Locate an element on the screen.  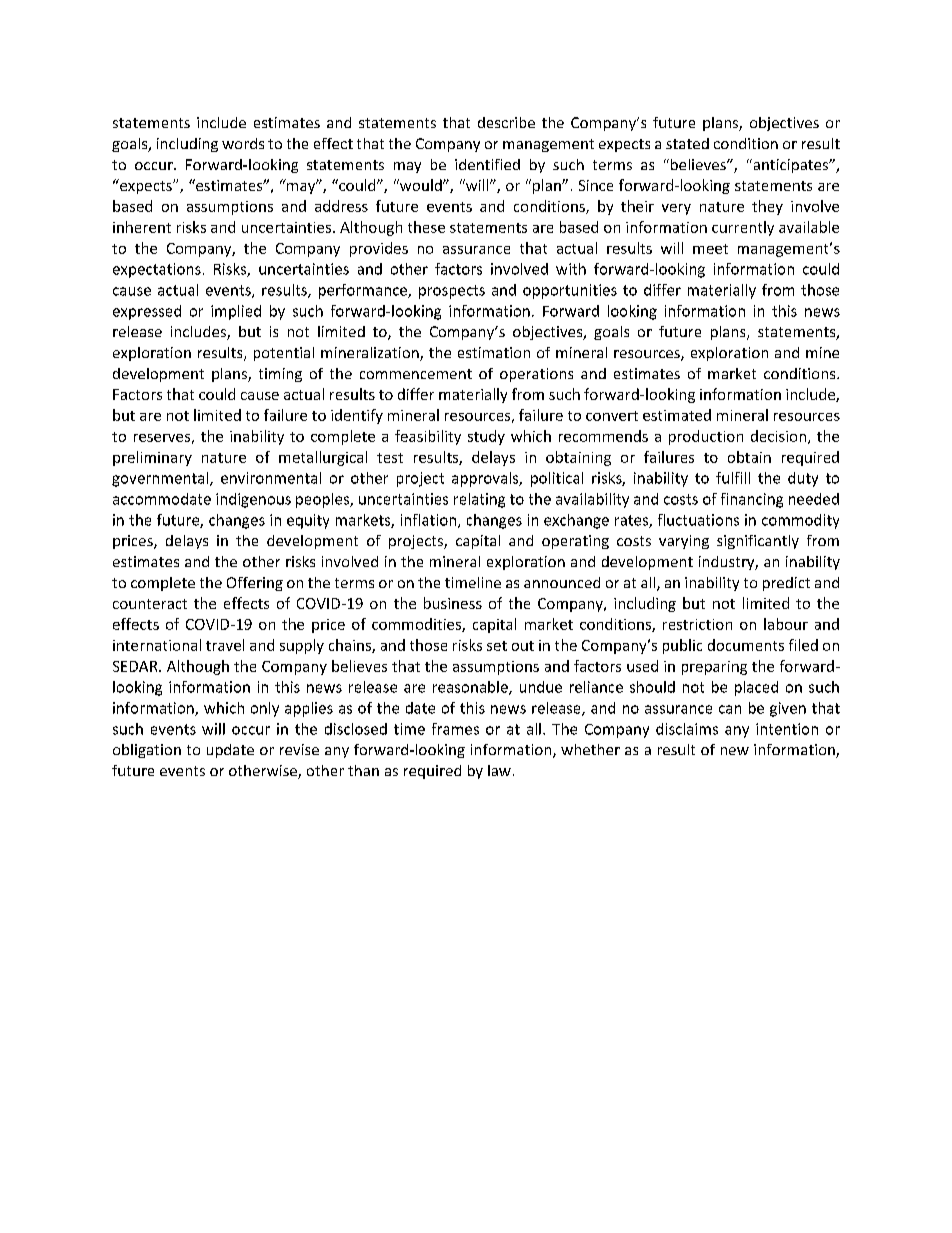
disclaims is located at coordinates (687, 729).
